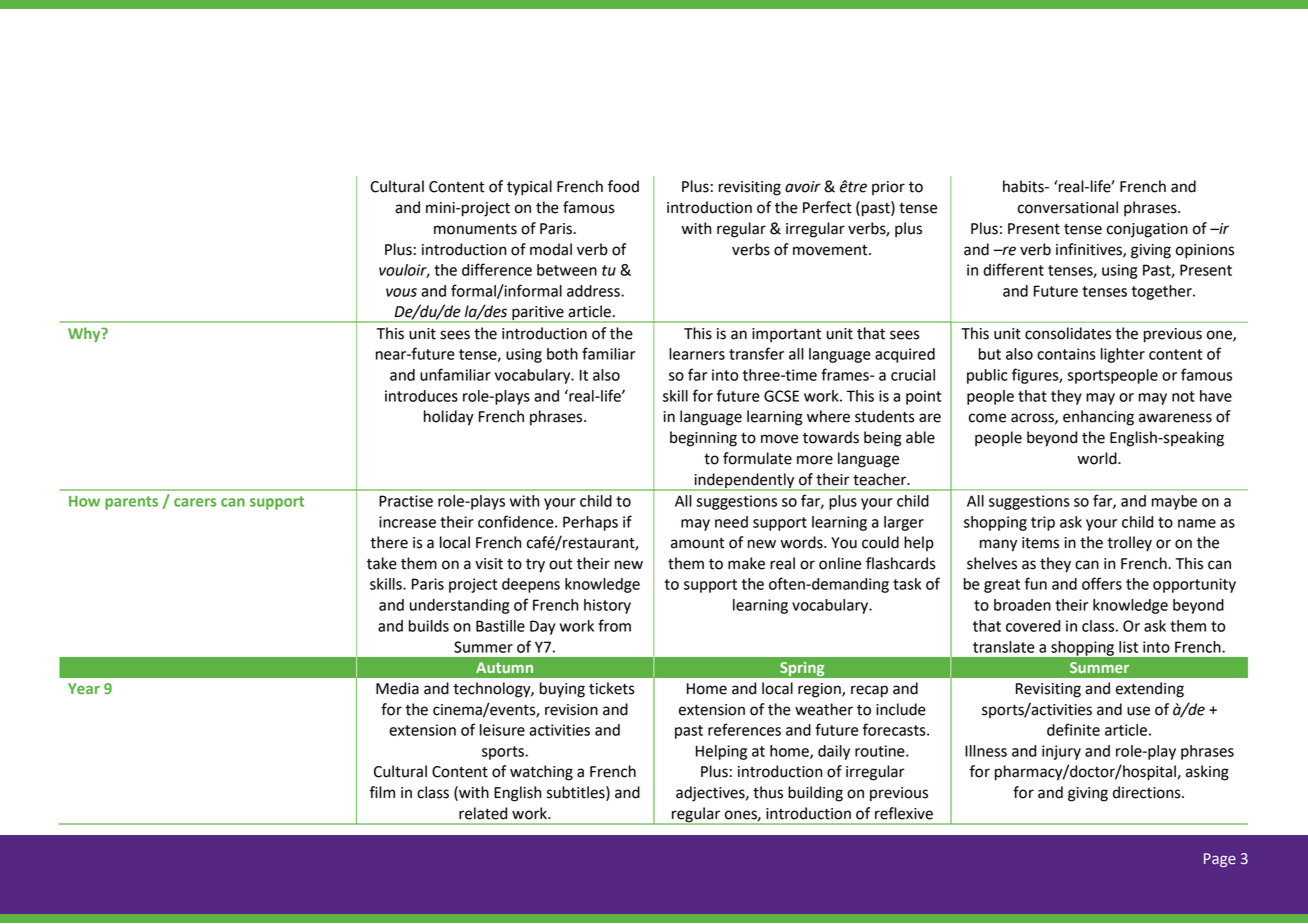 Image resolution: width=1308 pixels, height=924 pixels. What do you see at coordinates (382, 792) in the page?
I see `film` at bounding box center [382, 792].
